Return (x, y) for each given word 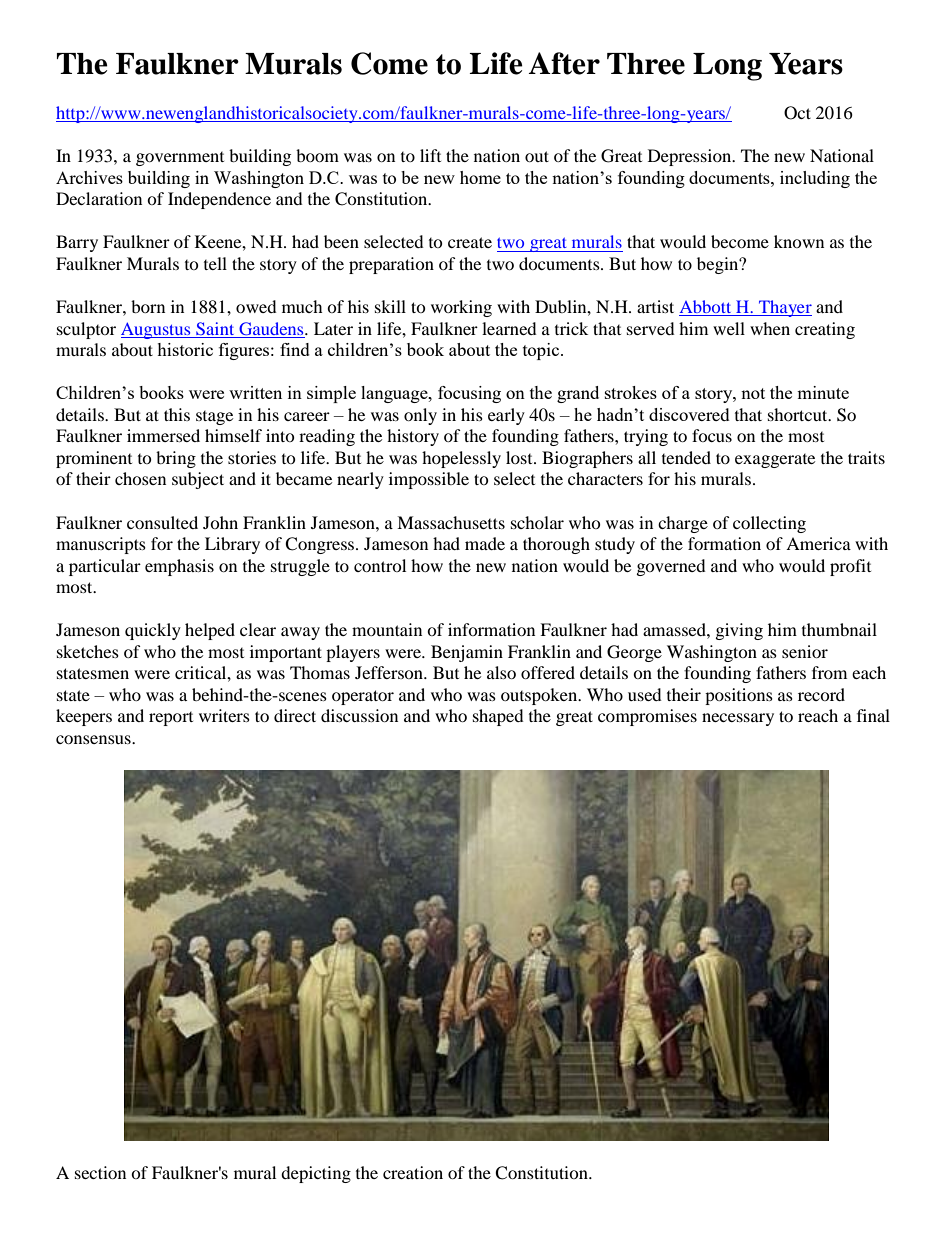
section (100, 1172)
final (873, 715)
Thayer (784, 308)
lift (430, 155)
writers (224, 715)
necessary (738, 719)
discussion (359, 715)
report (171, 719)
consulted (162, 522)
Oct (797, 113)
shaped (498, 717)
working (461, 308)
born (148, 306)
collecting (769, 524)
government (180, 159)
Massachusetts (451, 522)
